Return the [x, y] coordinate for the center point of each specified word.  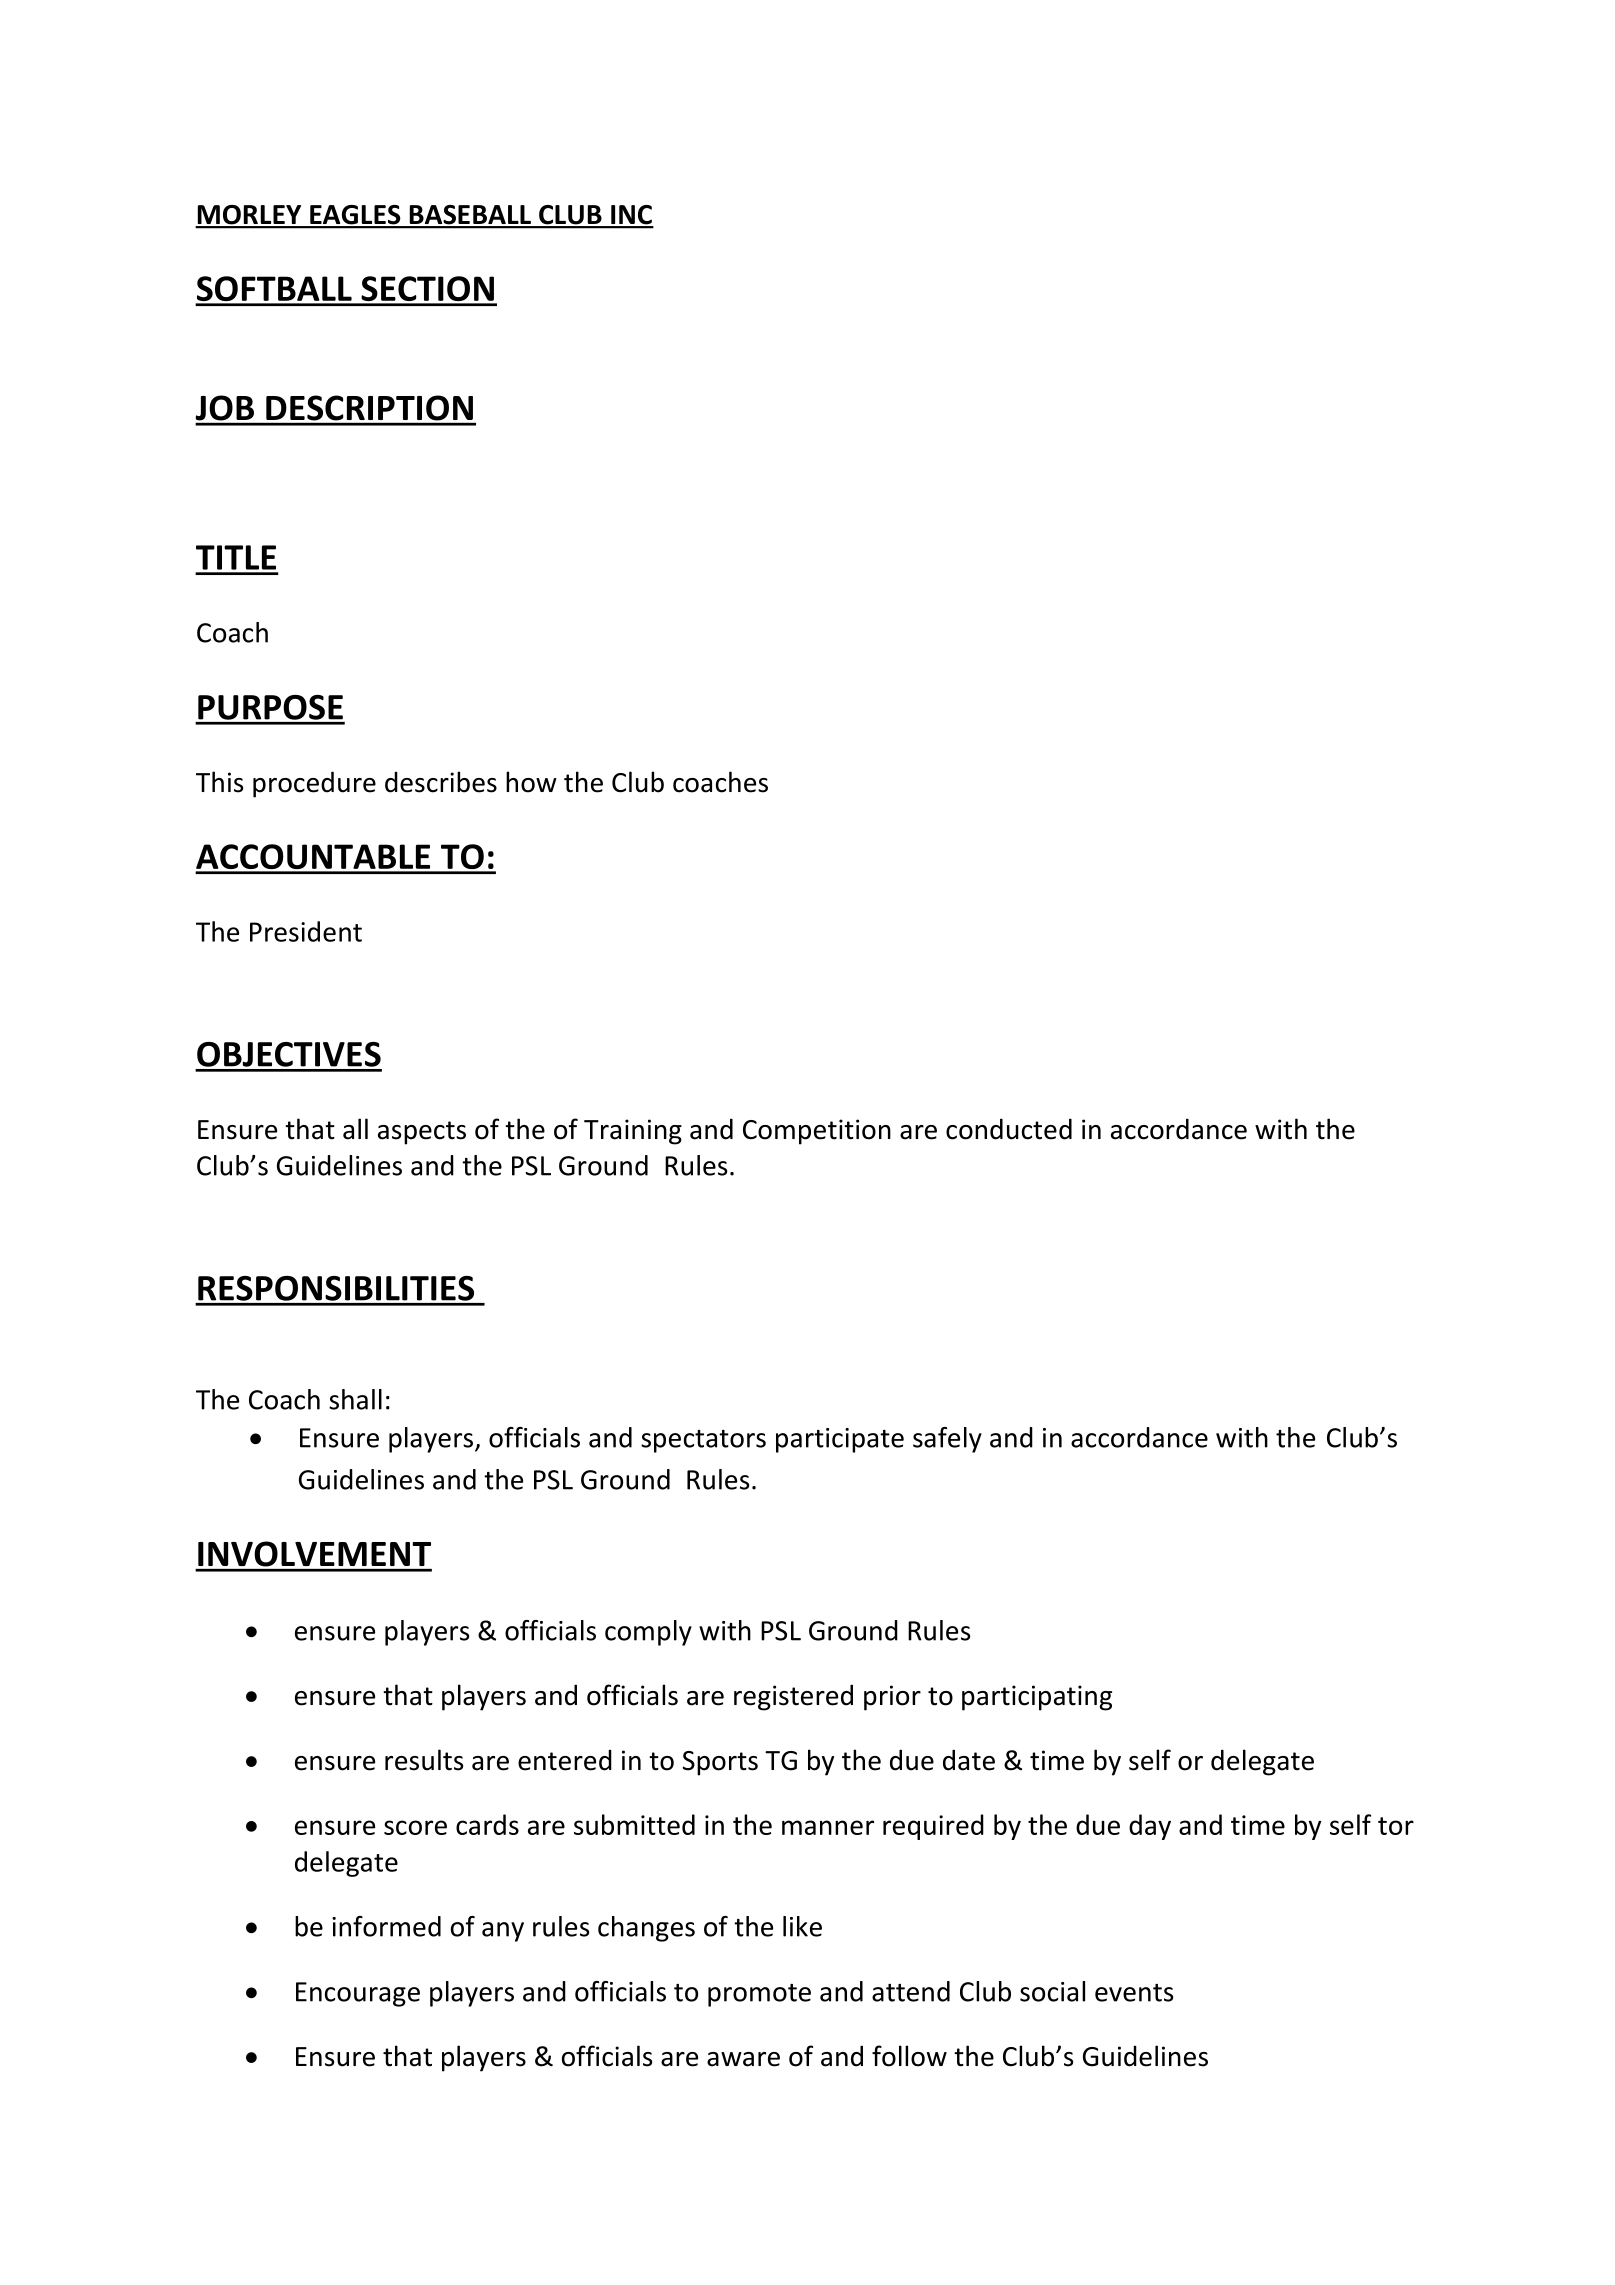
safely [947, 1440]
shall [355, 1399]
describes [441, 782]
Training [633, 1132]
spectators [703, 1441]
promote [759, 1995]
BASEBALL [470, 216]
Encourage [358, 1994]
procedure [314, 784]
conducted [1009, 1129]
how [531, 782]
